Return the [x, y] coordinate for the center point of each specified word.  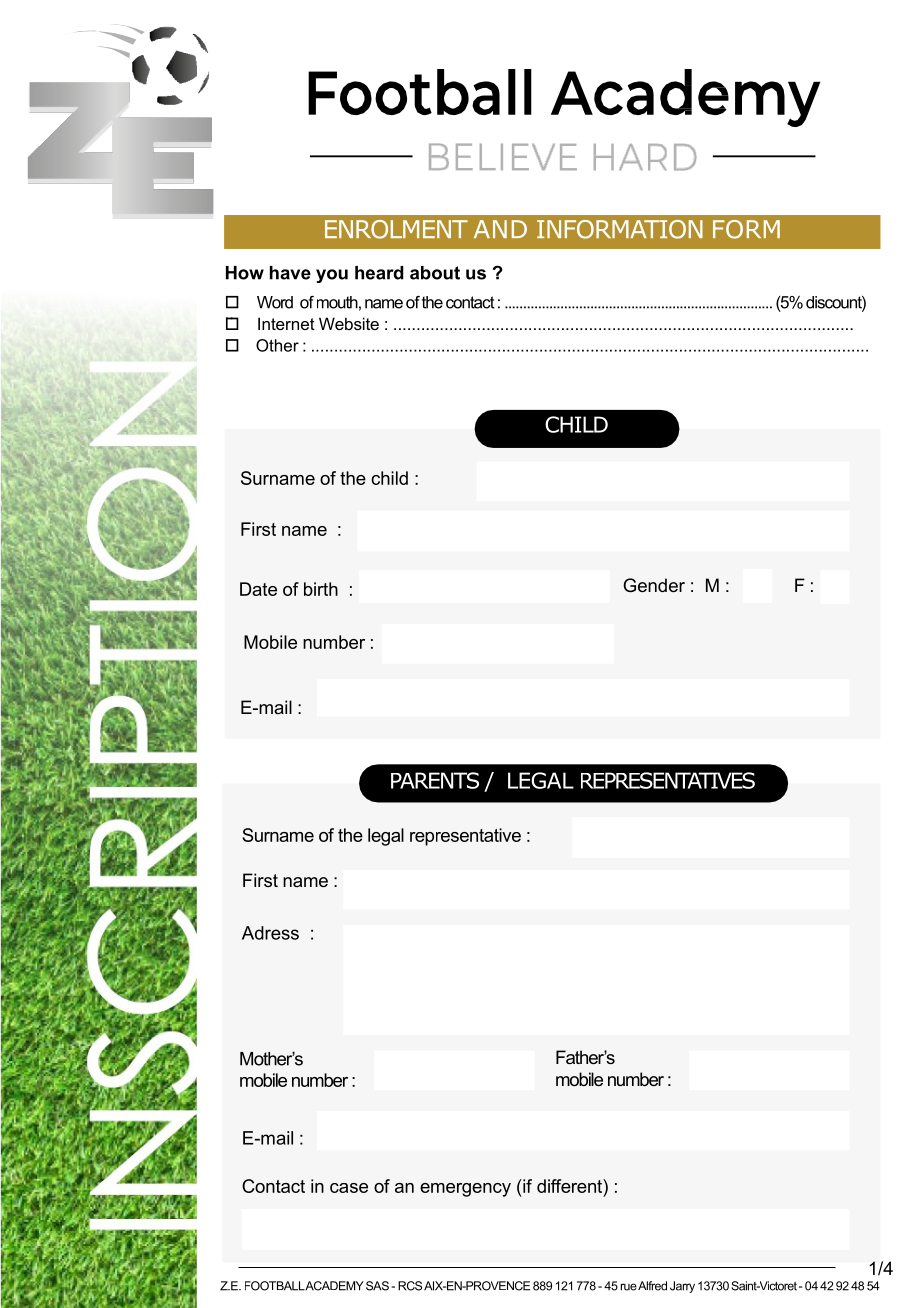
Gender [654, 585]
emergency [465, 1190]
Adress [270, 933]
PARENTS [435, 780]
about [435, 273]
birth [321, 589]
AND [500, 229]
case [349, 1188]
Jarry [682, 1287]
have [290, 273]
